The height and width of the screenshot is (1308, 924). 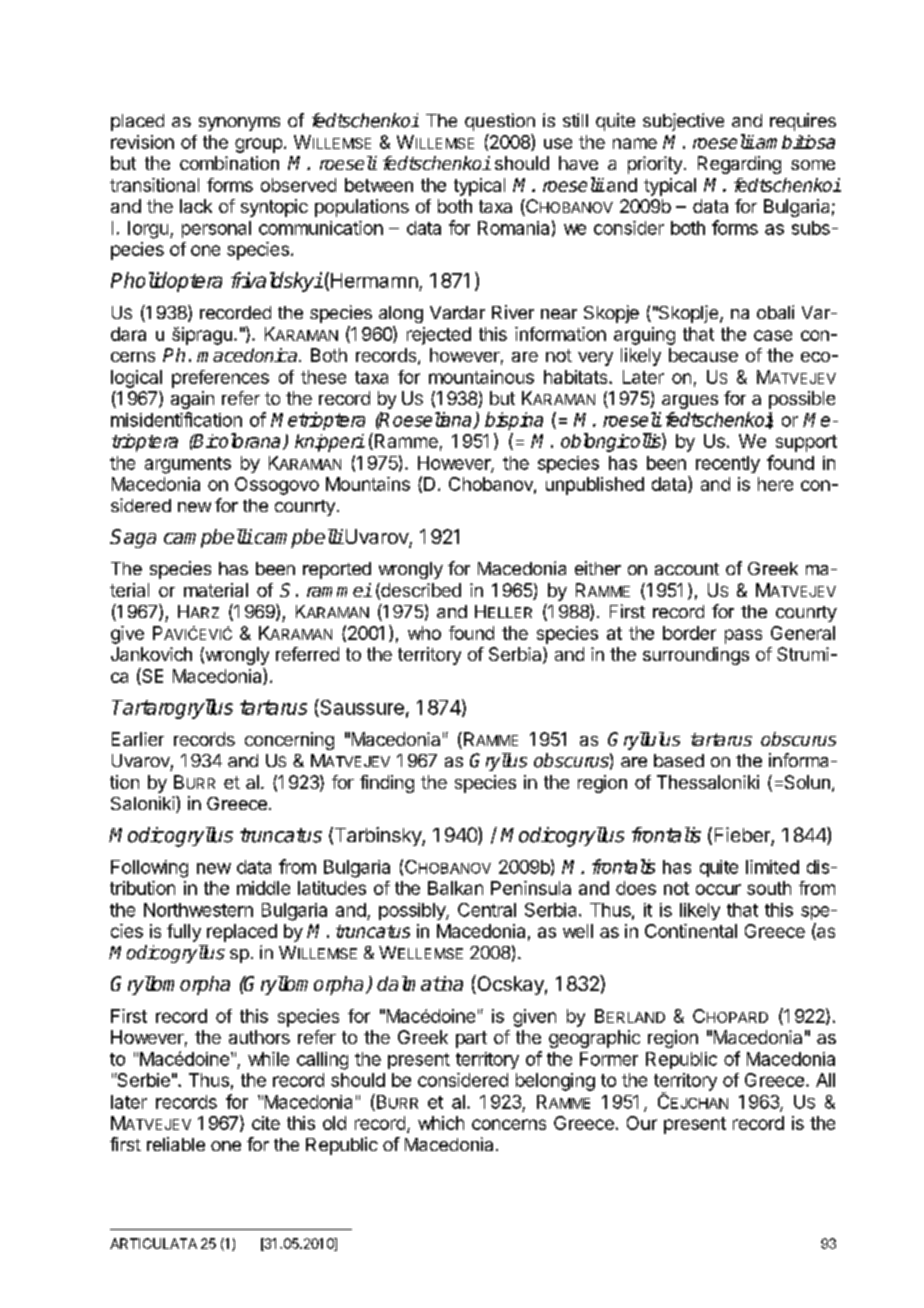 I want to click on Our, so click(x=642, y=1123).
